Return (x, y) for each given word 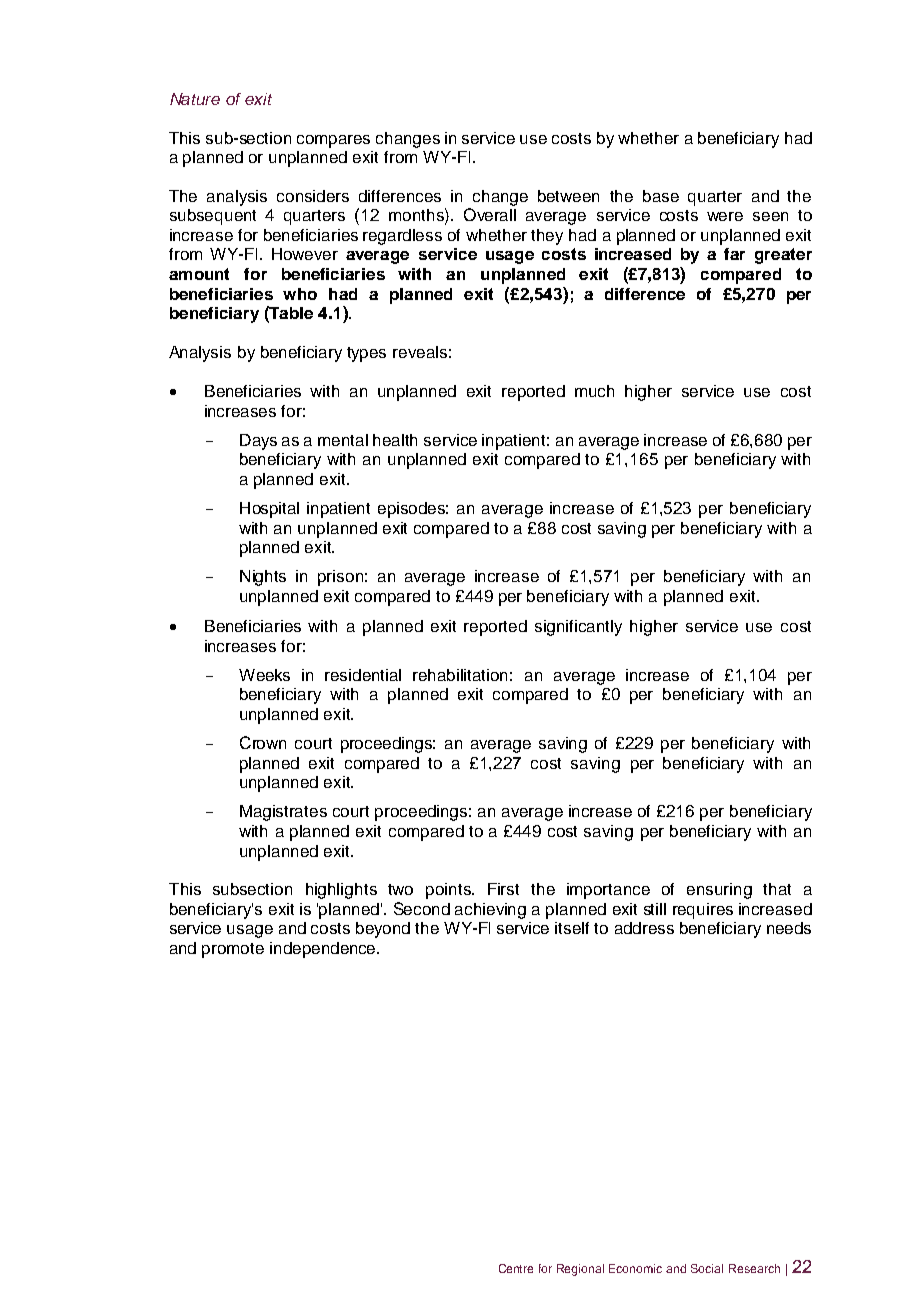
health (395, 440)
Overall (490, 214)
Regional (580, 1270)
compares (333, 141)
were (725, 216)
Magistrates (283, 813)
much (594, 391)
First (503, 889)
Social (707, 1268)
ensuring (719, 891)
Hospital (269, 510)
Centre (516, 1268)
